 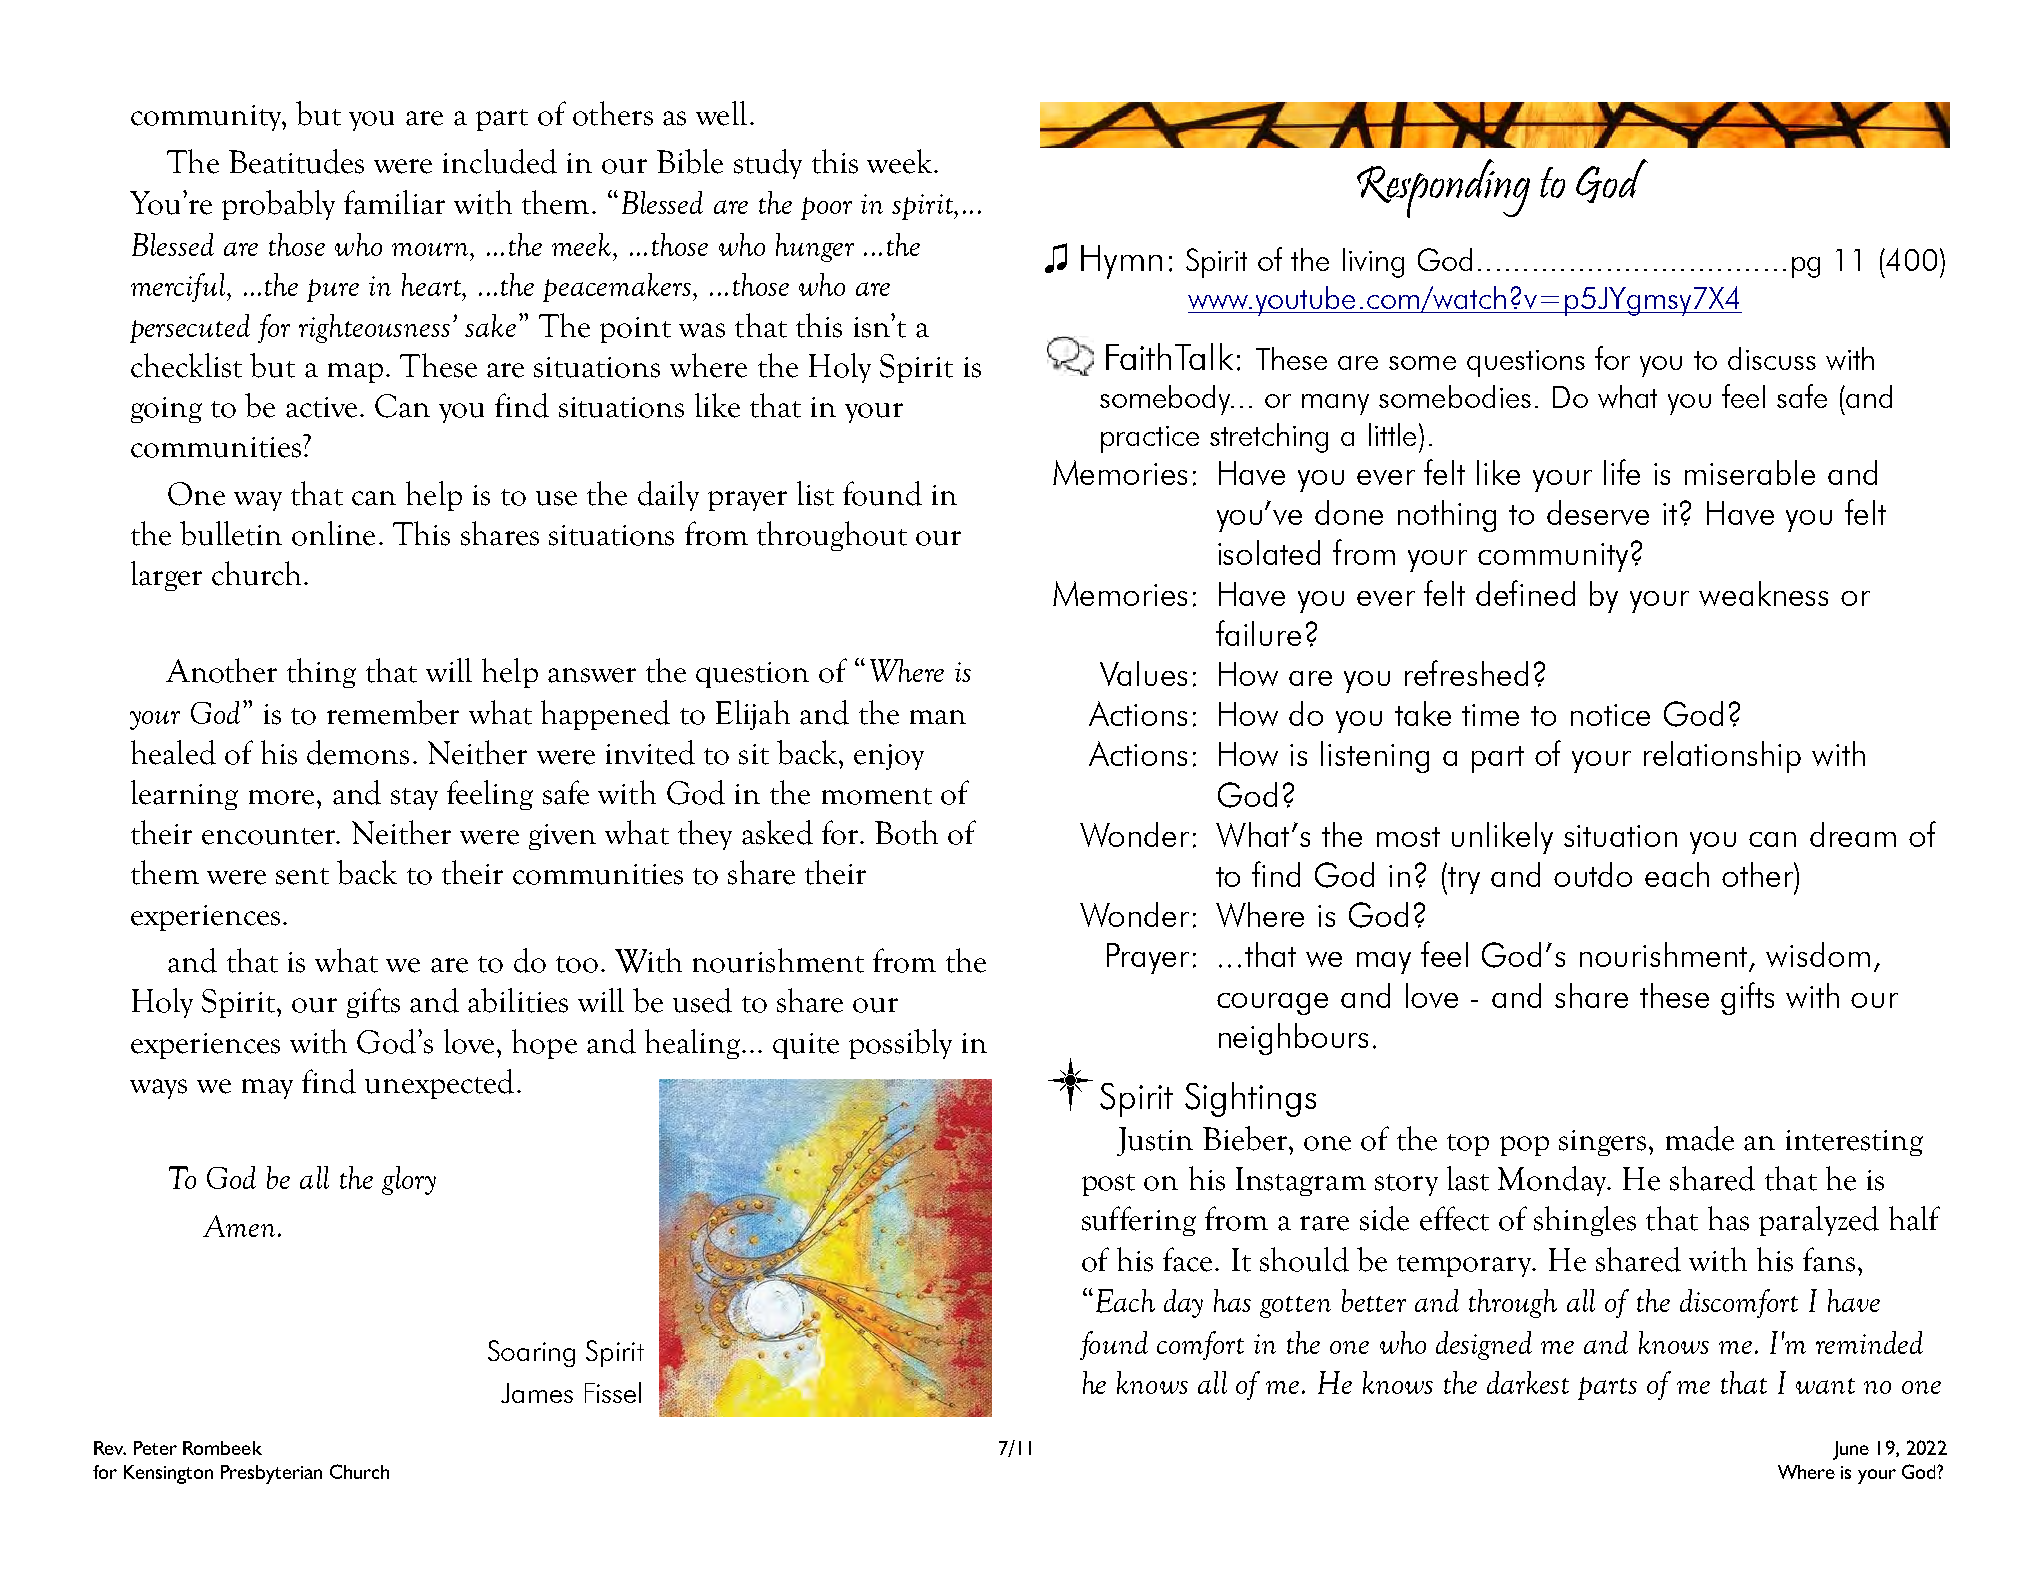 What do you see at coordinates (271, 1474) in the screenshot?
I see `Presbyterian` at bounding box center [271, 1474].
